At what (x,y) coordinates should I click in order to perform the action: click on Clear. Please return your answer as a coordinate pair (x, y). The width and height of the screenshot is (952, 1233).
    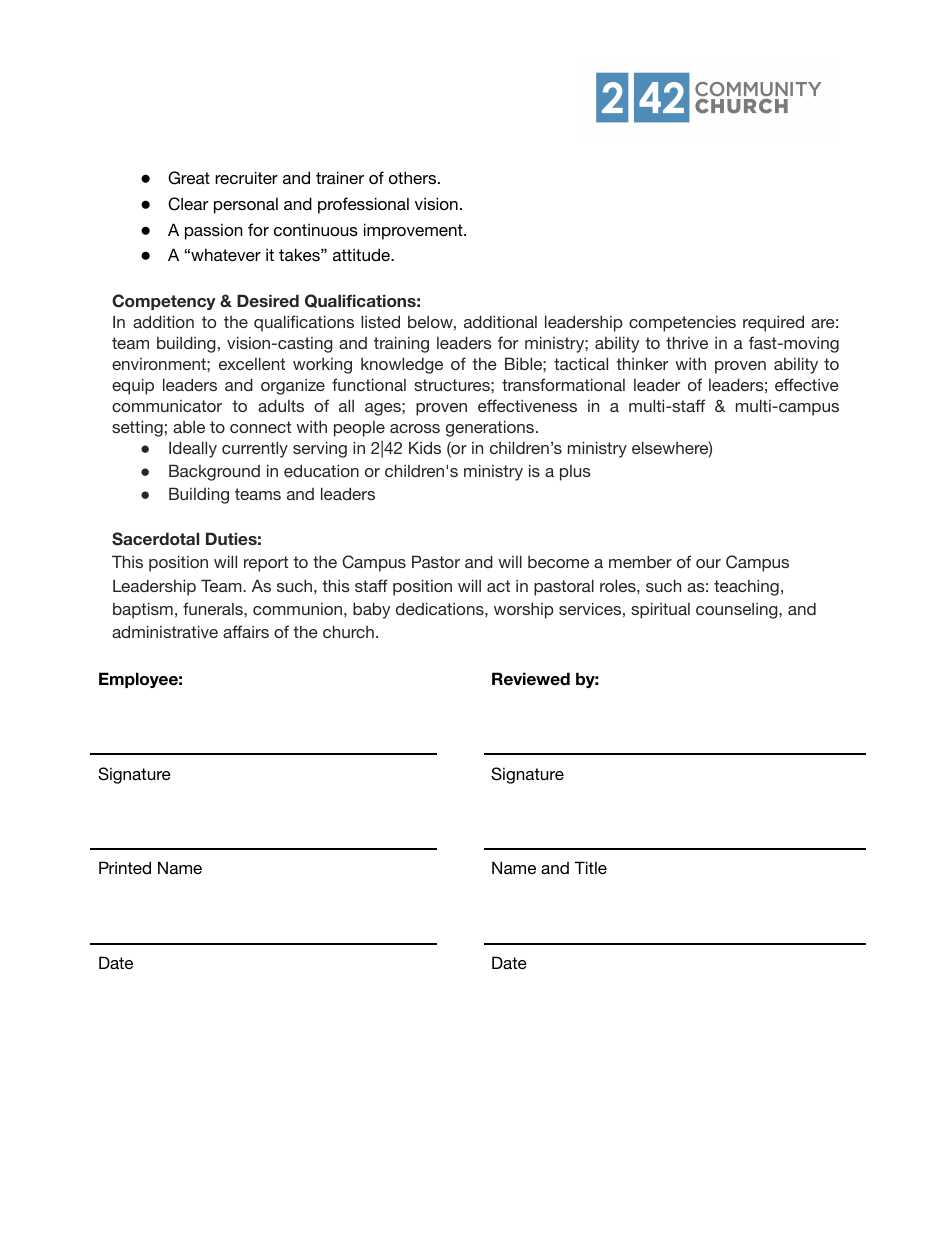
    Looking at the image, I should click on (188, 204).
